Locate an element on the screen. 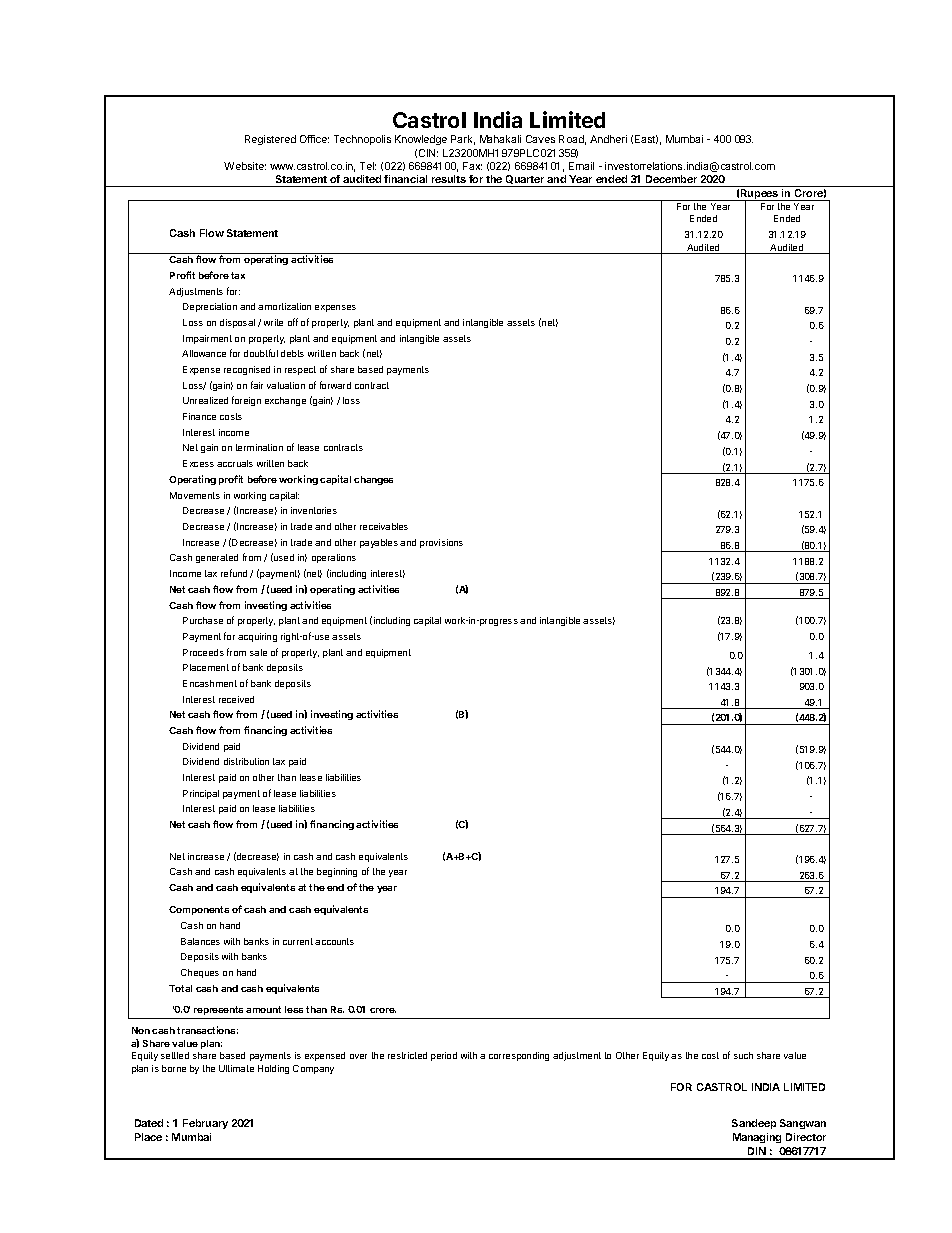 The width and height of the screenshot is (952, 1233). December is located at coordinates (671, 179).
